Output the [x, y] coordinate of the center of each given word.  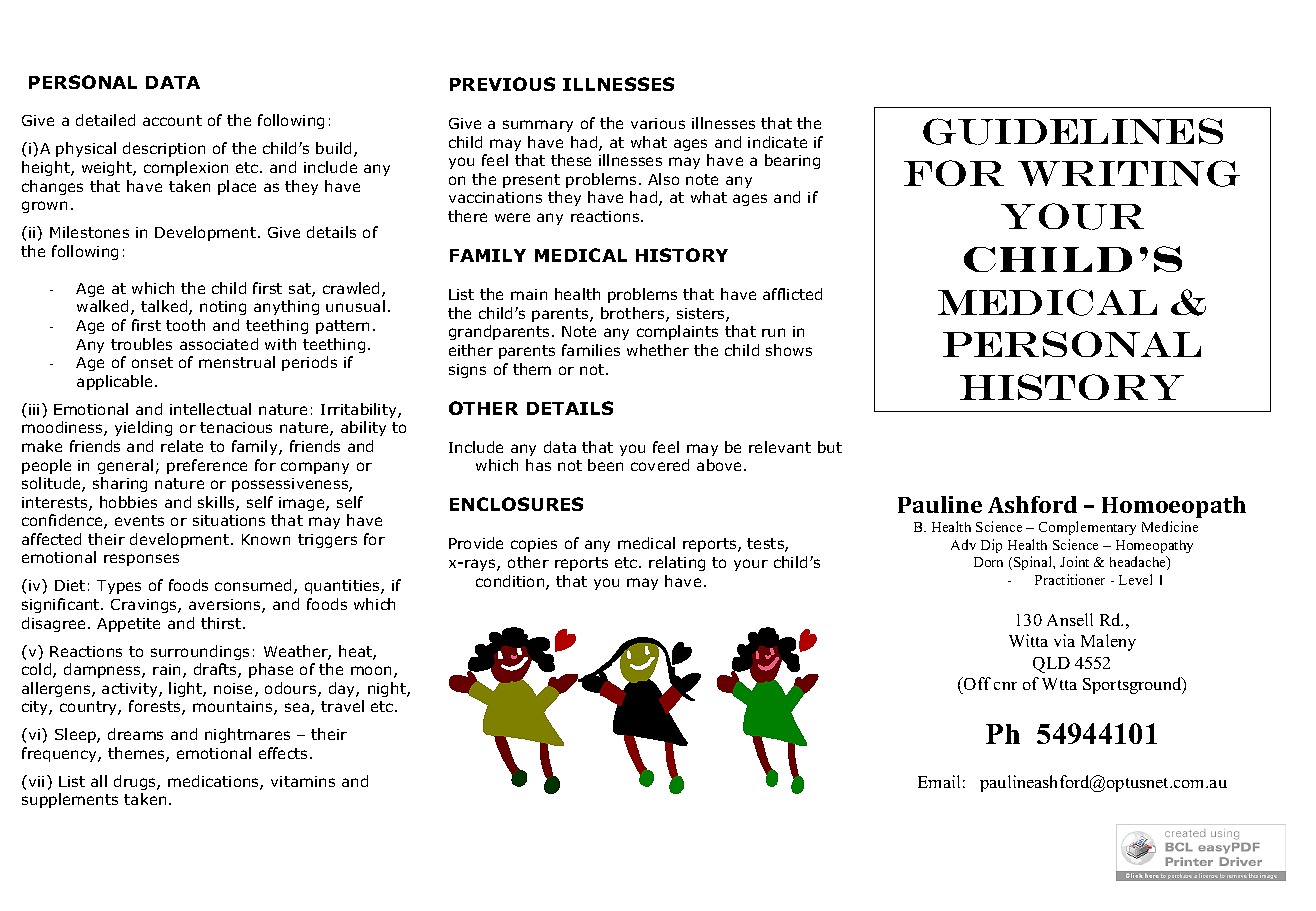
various [658, 123]
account [172, 120]
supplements [70, 800]
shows [789, 350]
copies [534, 545]
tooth [185, 325]
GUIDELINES [1073, 131]
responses [141, 560]
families [591, 350]
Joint [1074, 561]
